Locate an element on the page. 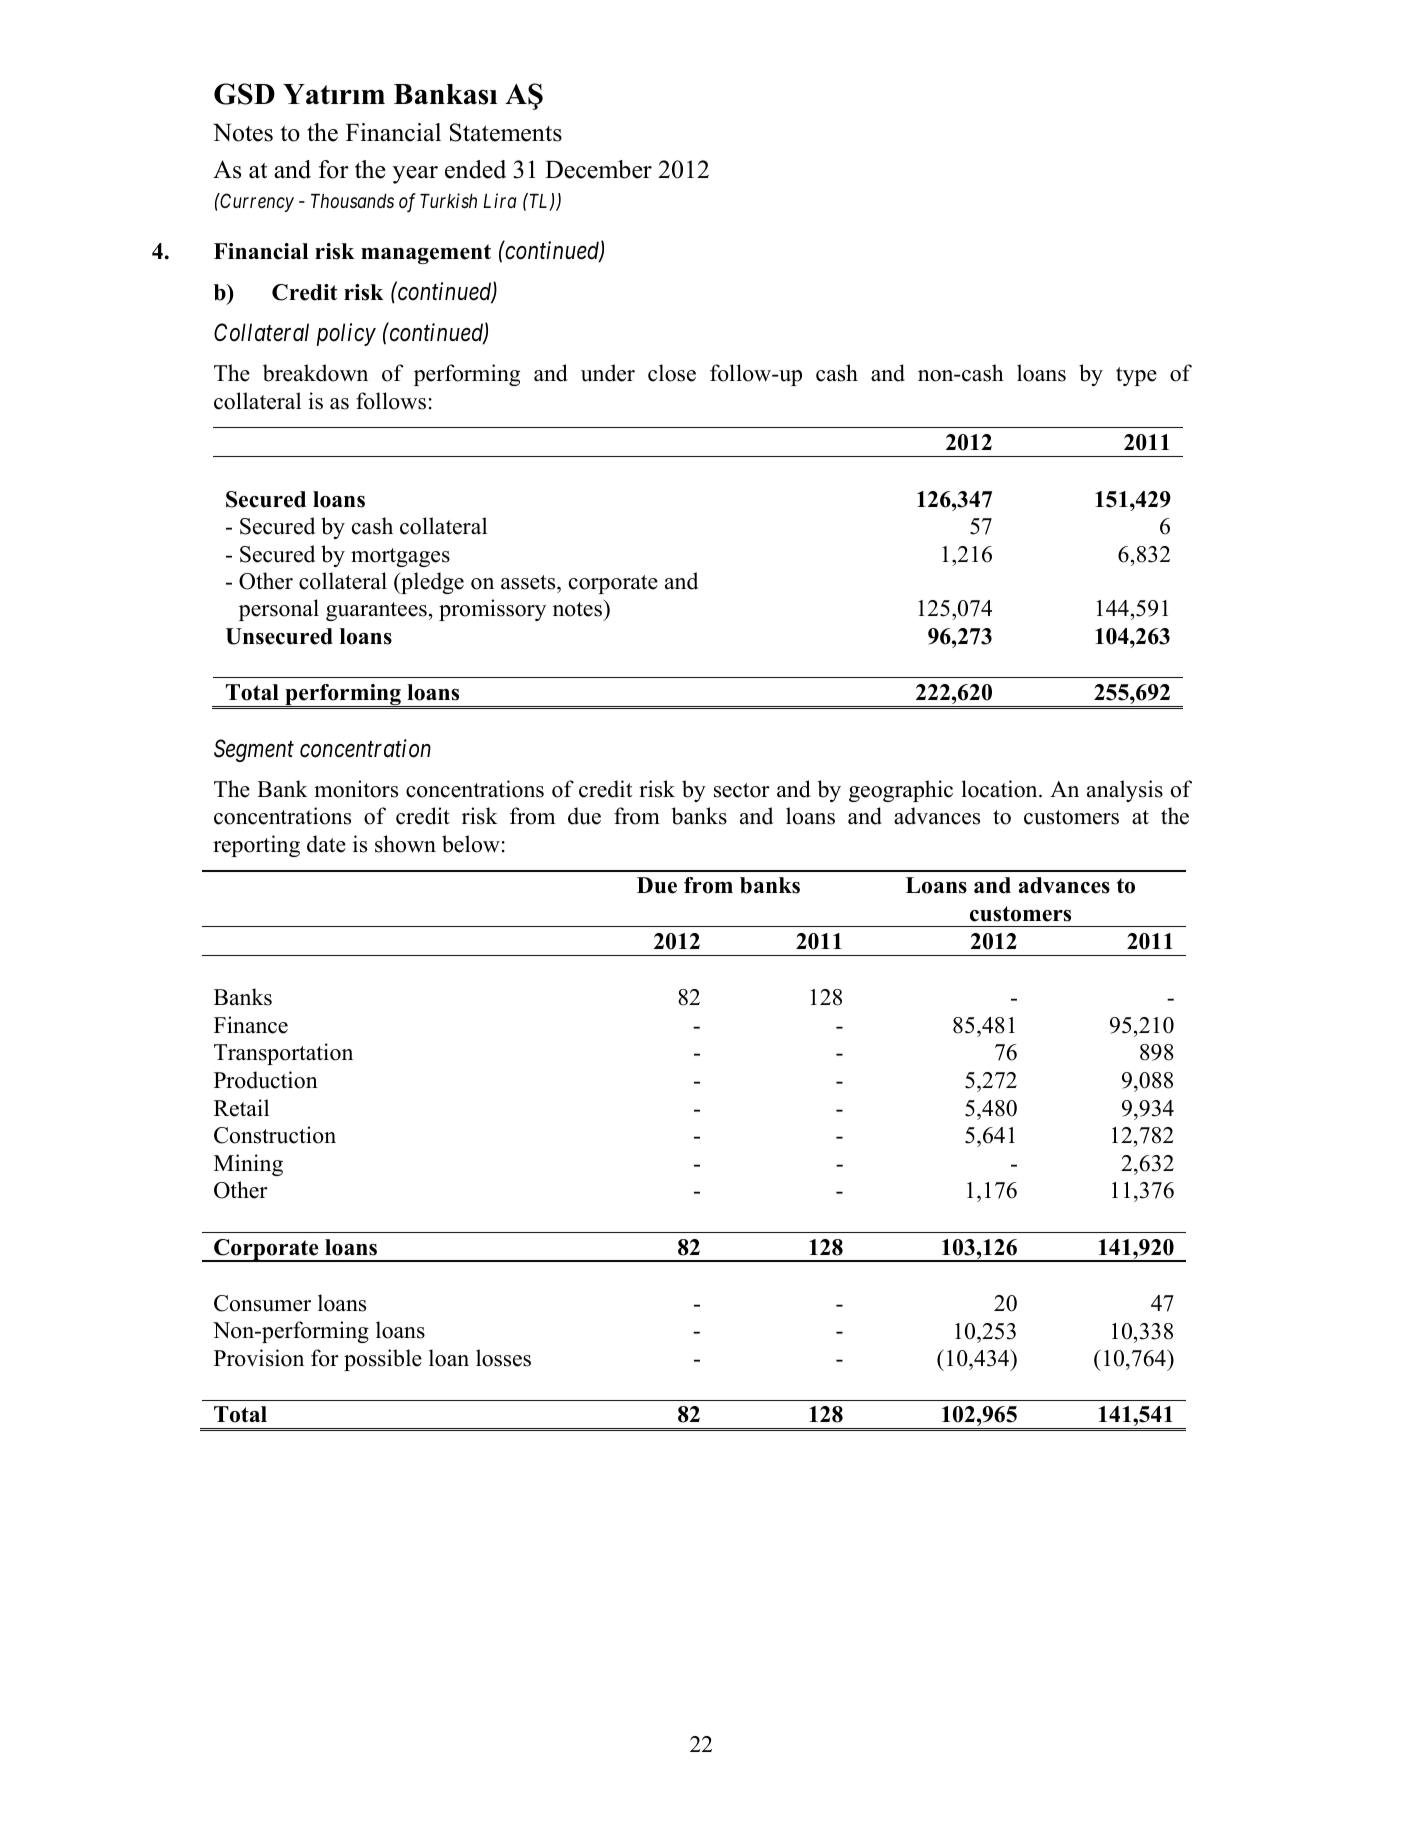 This page has width=1408, height=1821. under is located at coordinates (608, 373).
